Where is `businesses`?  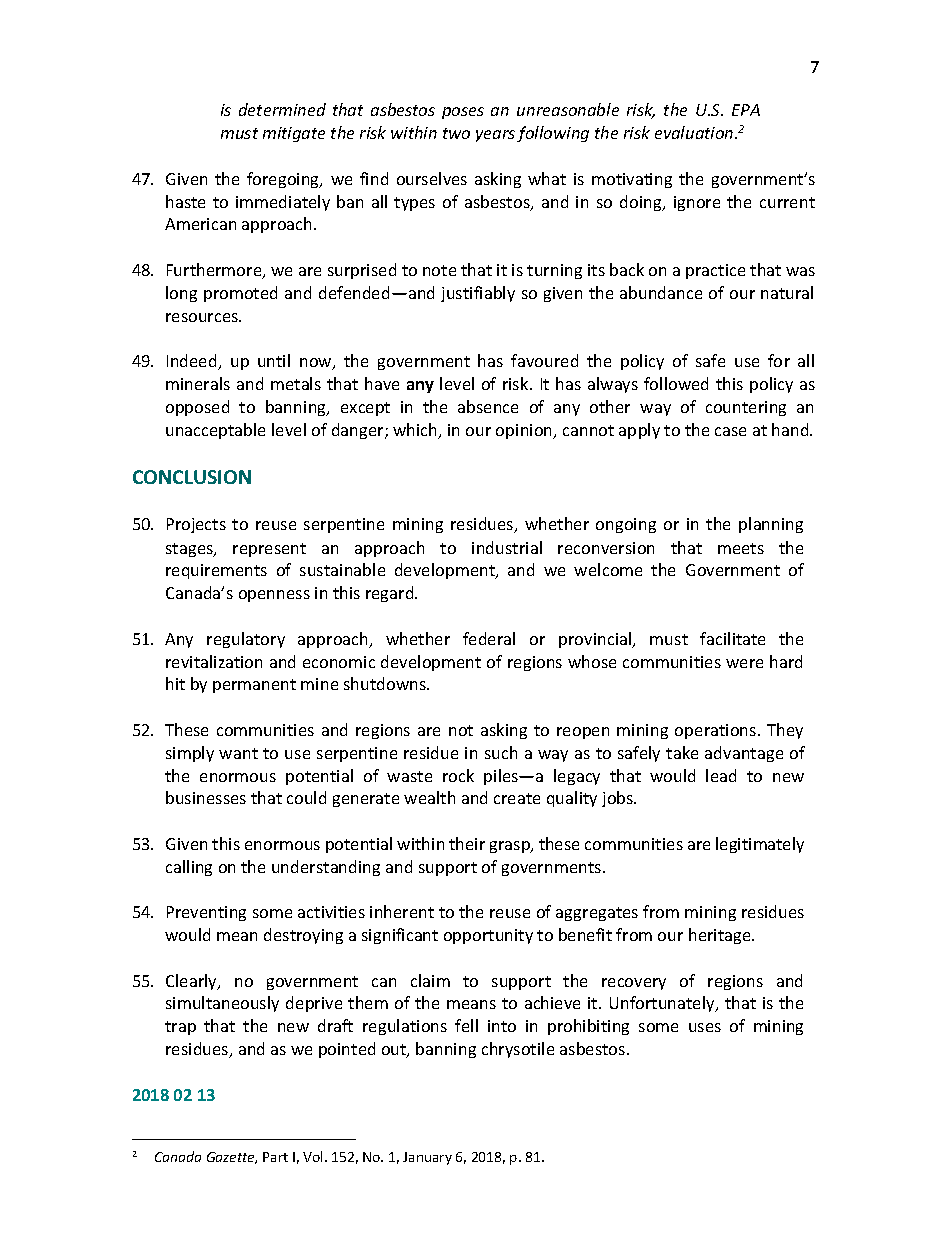 businesses is located at coordinates (206, 797).
